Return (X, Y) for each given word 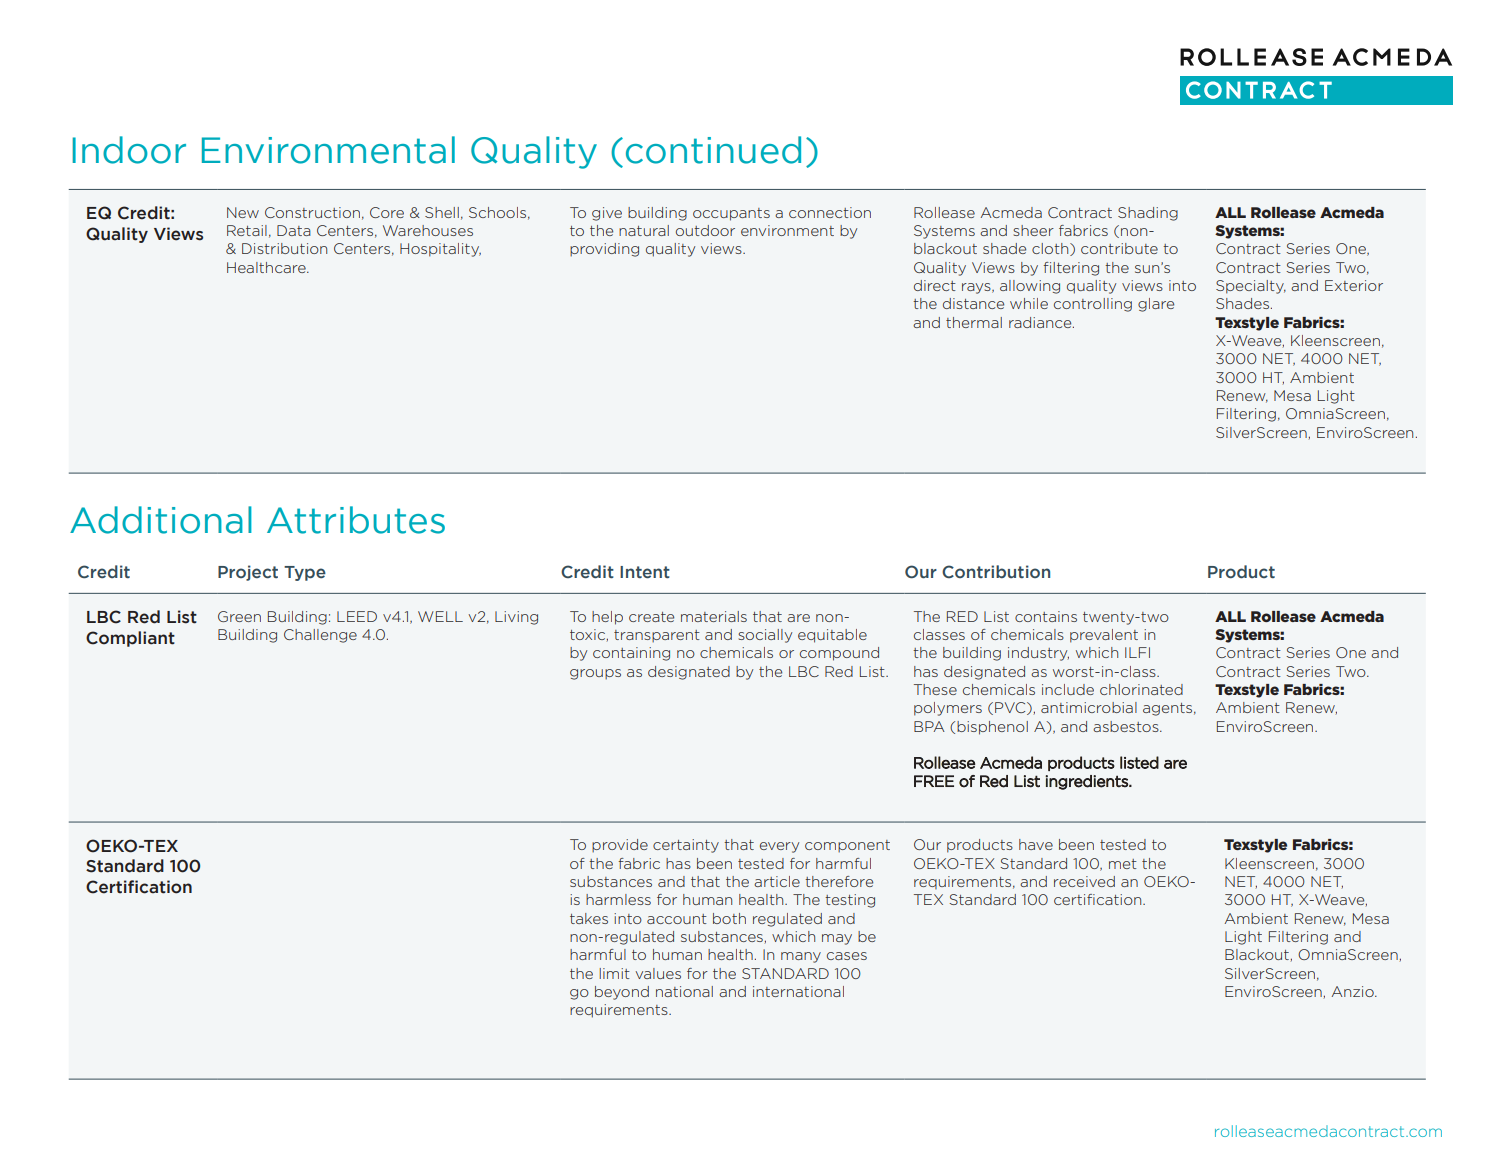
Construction (312, 212)
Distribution (284, 248)
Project (248, 573)
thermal (974, 322)
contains (1046, 616)
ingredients (1087, 782)
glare (1156, 305)
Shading (1148, 214)
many (801, 957)
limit (614, 973)
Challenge (320, 636)
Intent (645, 572)
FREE (934, 781)
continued (713, 150)
